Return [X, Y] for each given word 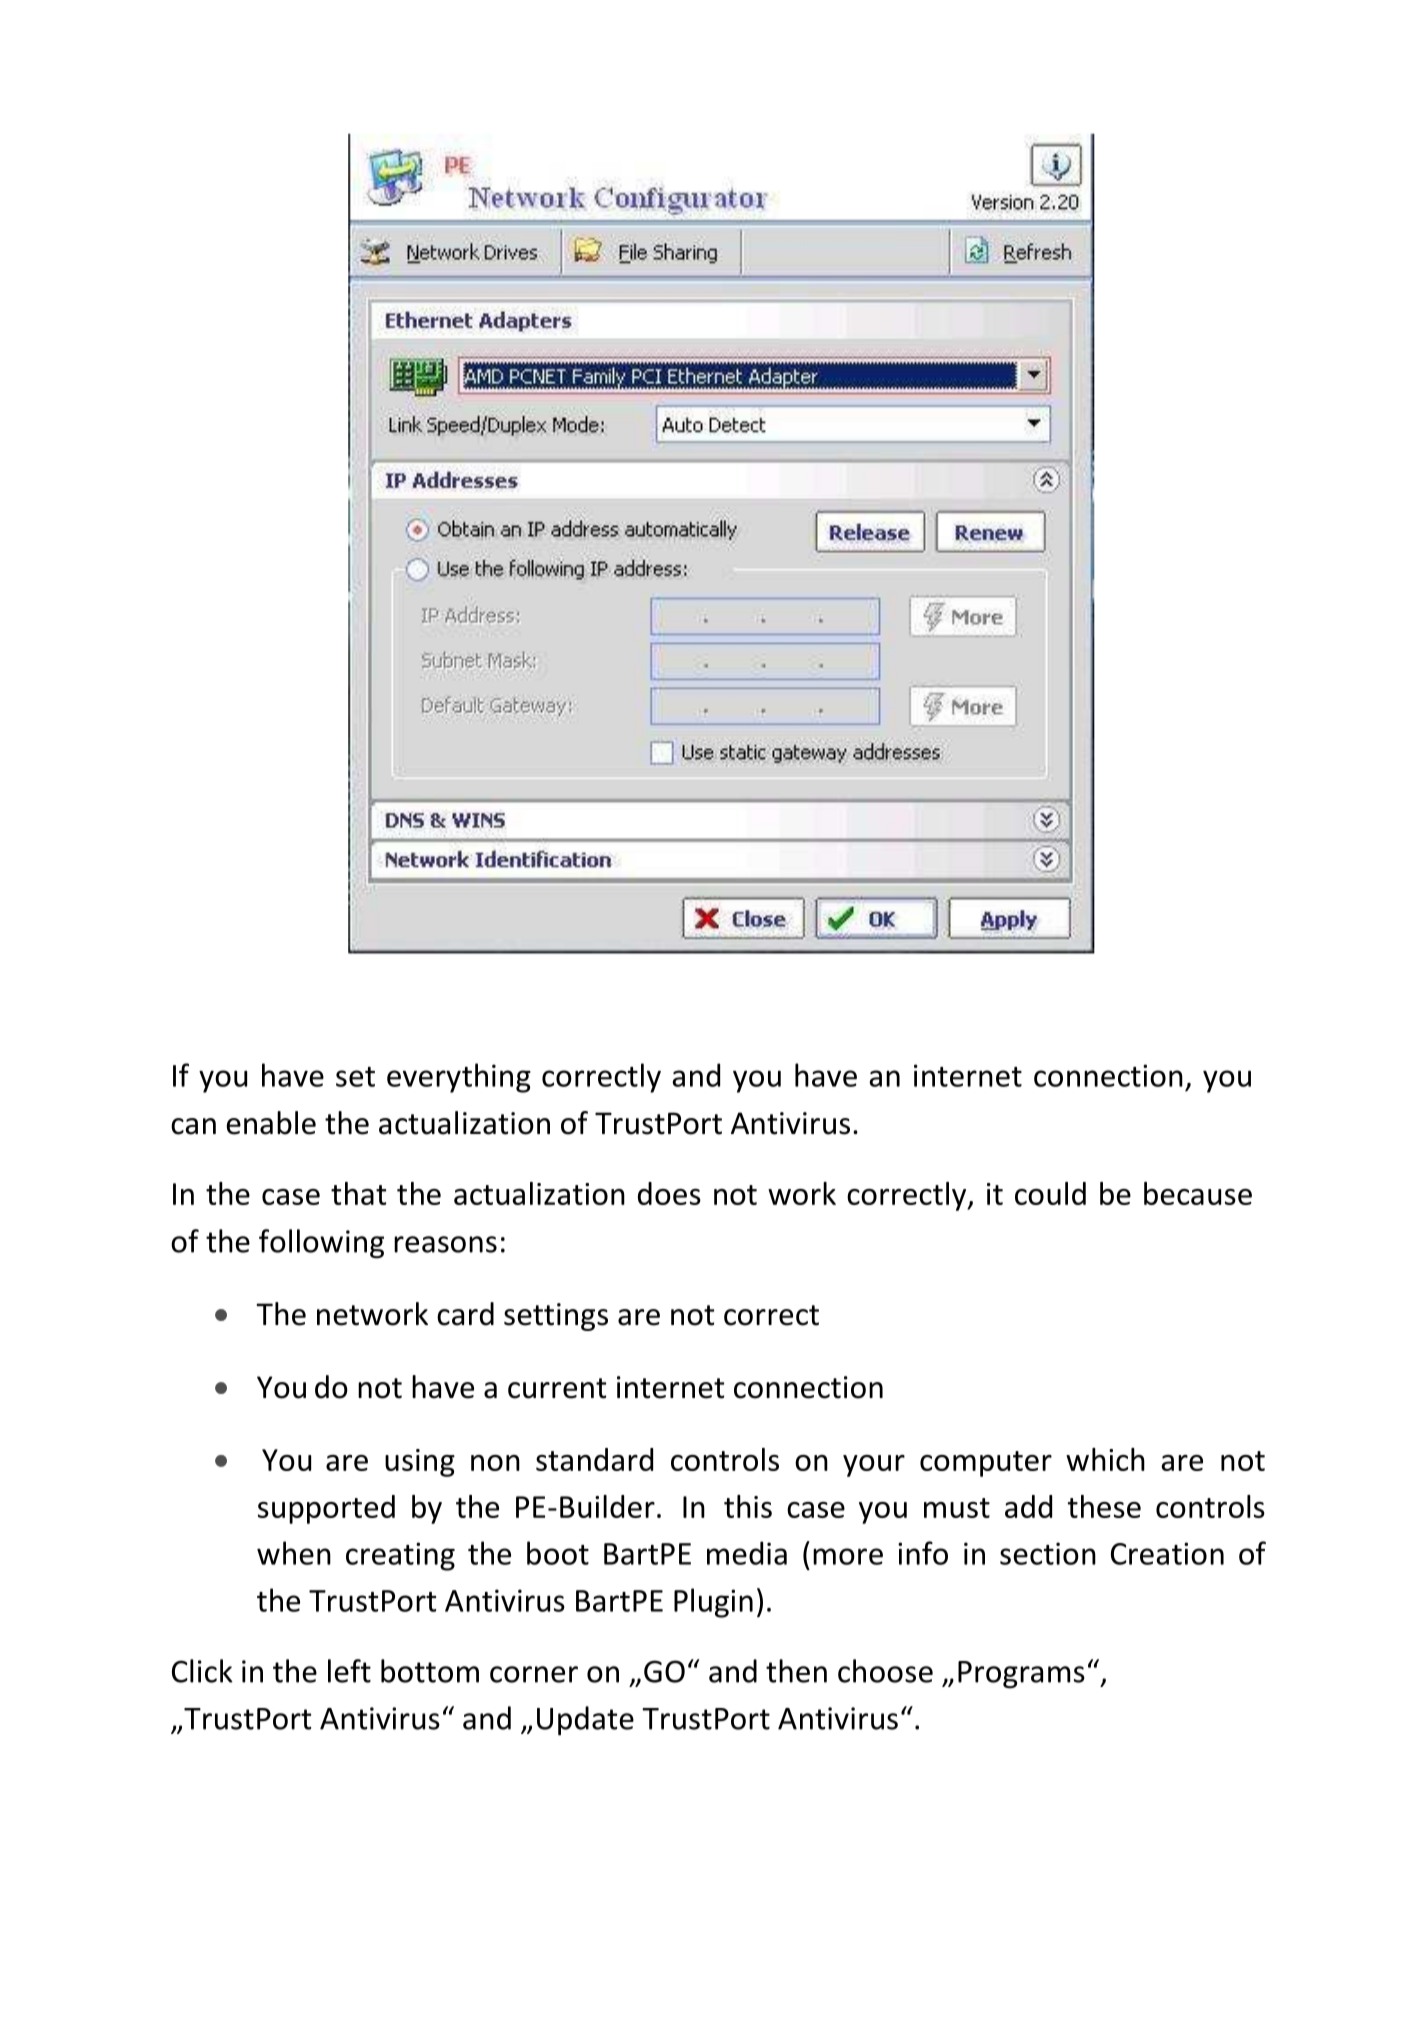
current [557, 1388]
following [321, 1244]
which [1105, 1459]
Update [585, 1721]
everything [459, 1078]
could [1050, 1193]
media [747, 1553]
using [420, 1463]
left [349, 1671]
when [294, 1553]
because [1198, 1193]
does [669, 1193]
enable [271, 1123]
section [1048, 1553]
